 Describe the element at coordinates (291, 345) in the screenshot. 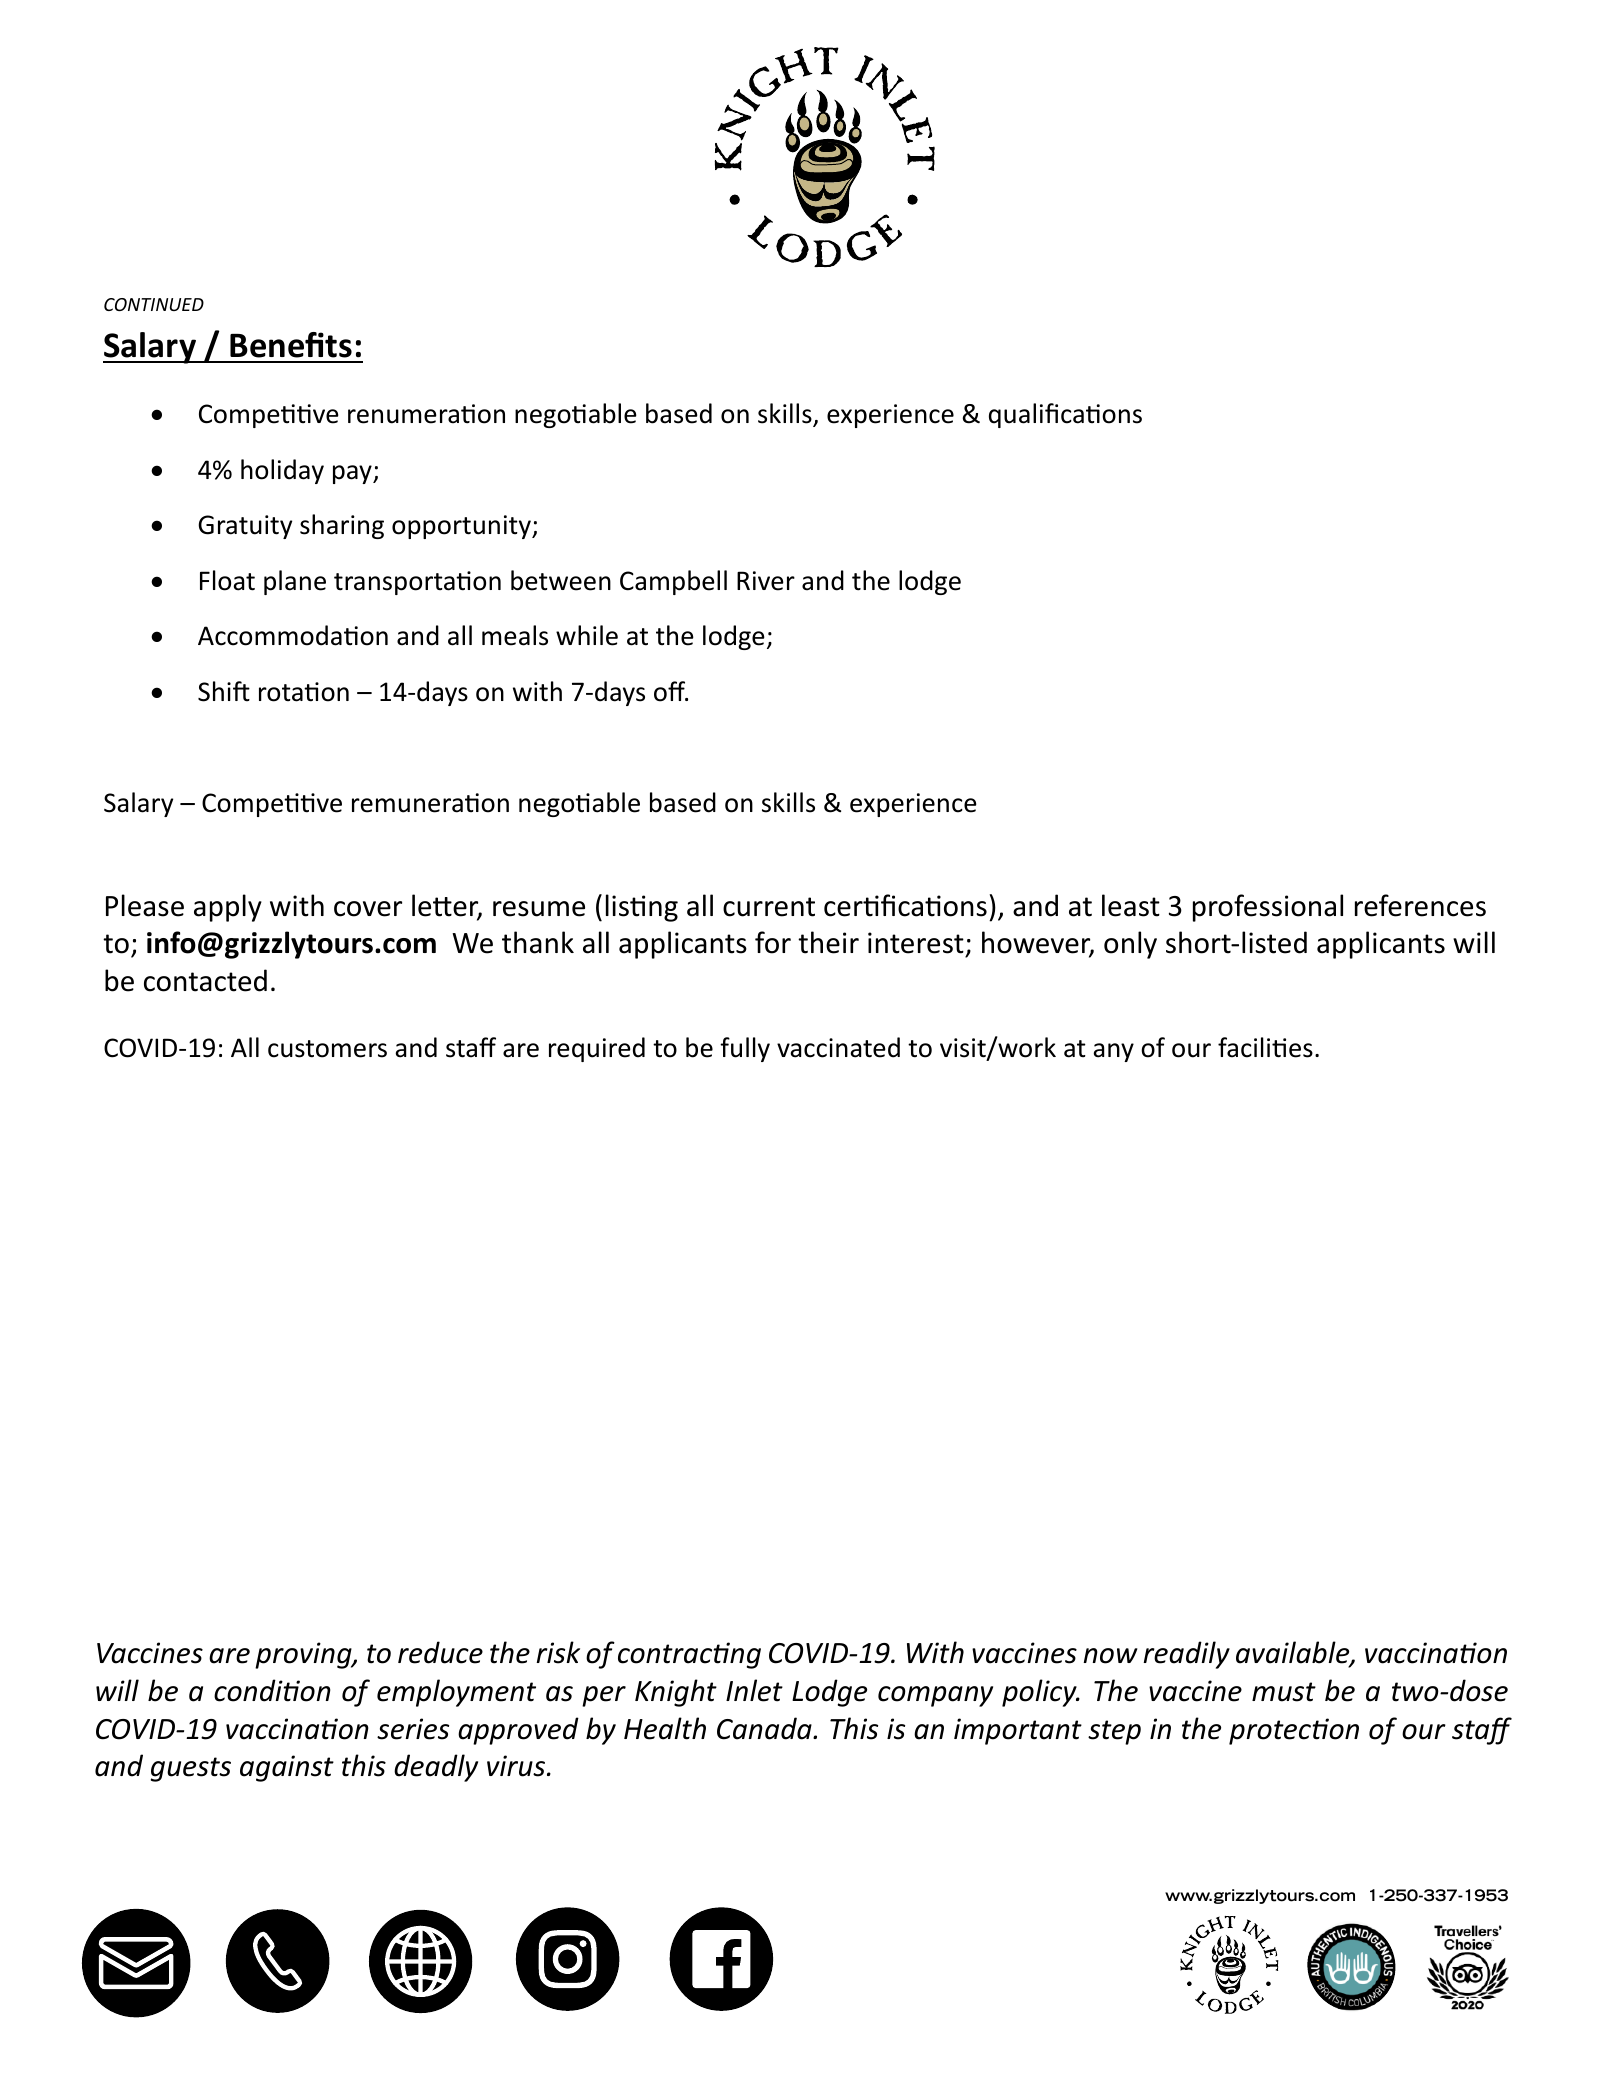

I see `Benefits` at that location.
